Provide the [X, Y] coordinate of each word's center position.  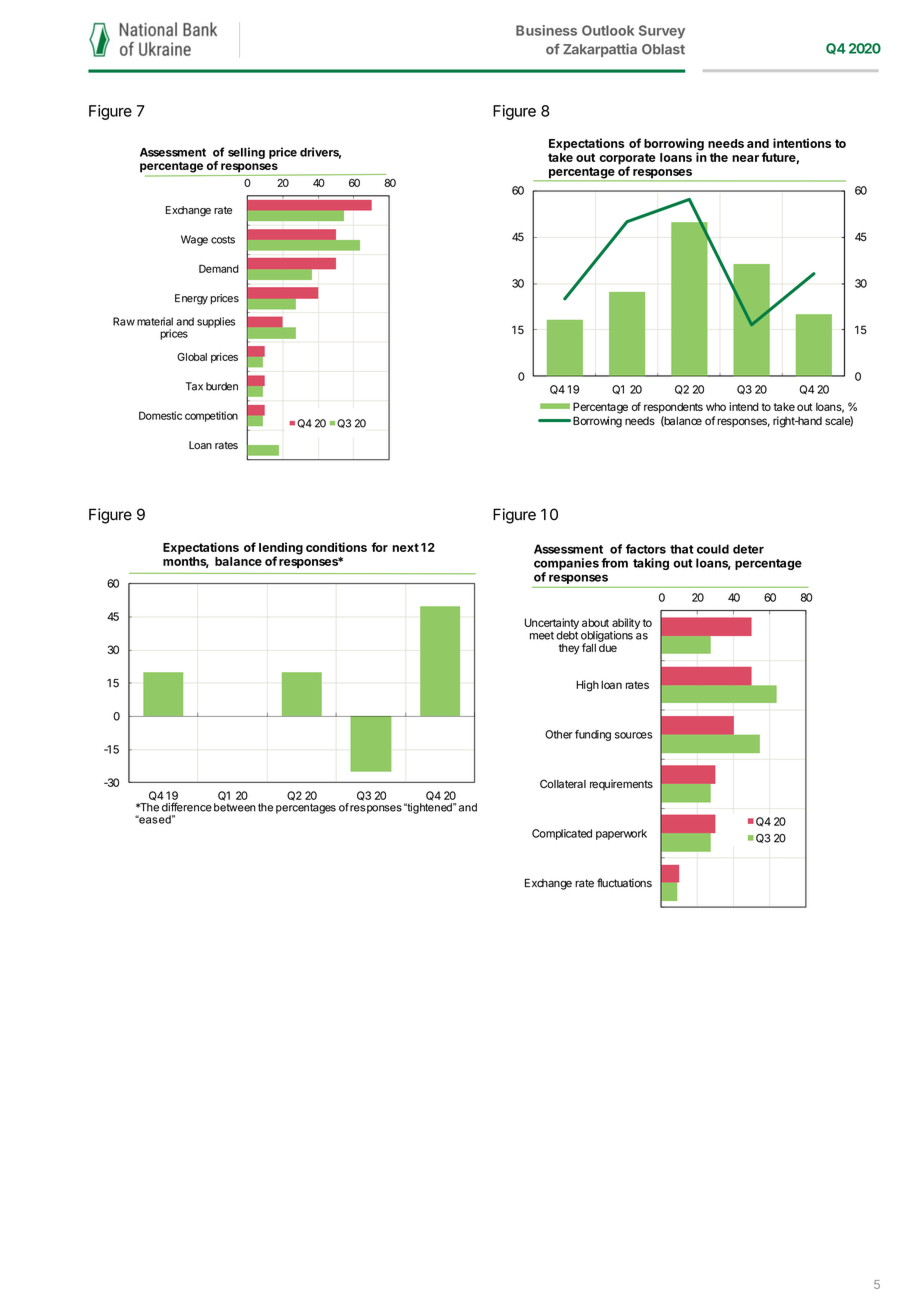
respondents [673, 407]
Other [559, 734]
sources [634, 735]
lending [281, 549]
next [405, 547]
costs [223, 240]
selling [246, 153]
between [235, 807]
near [745, 158]
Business [546, 30]
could [713, 549]
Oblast [663, 49]
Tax [194, 386]
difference [187, 807]
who [716, 406]
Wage [194, 240]
